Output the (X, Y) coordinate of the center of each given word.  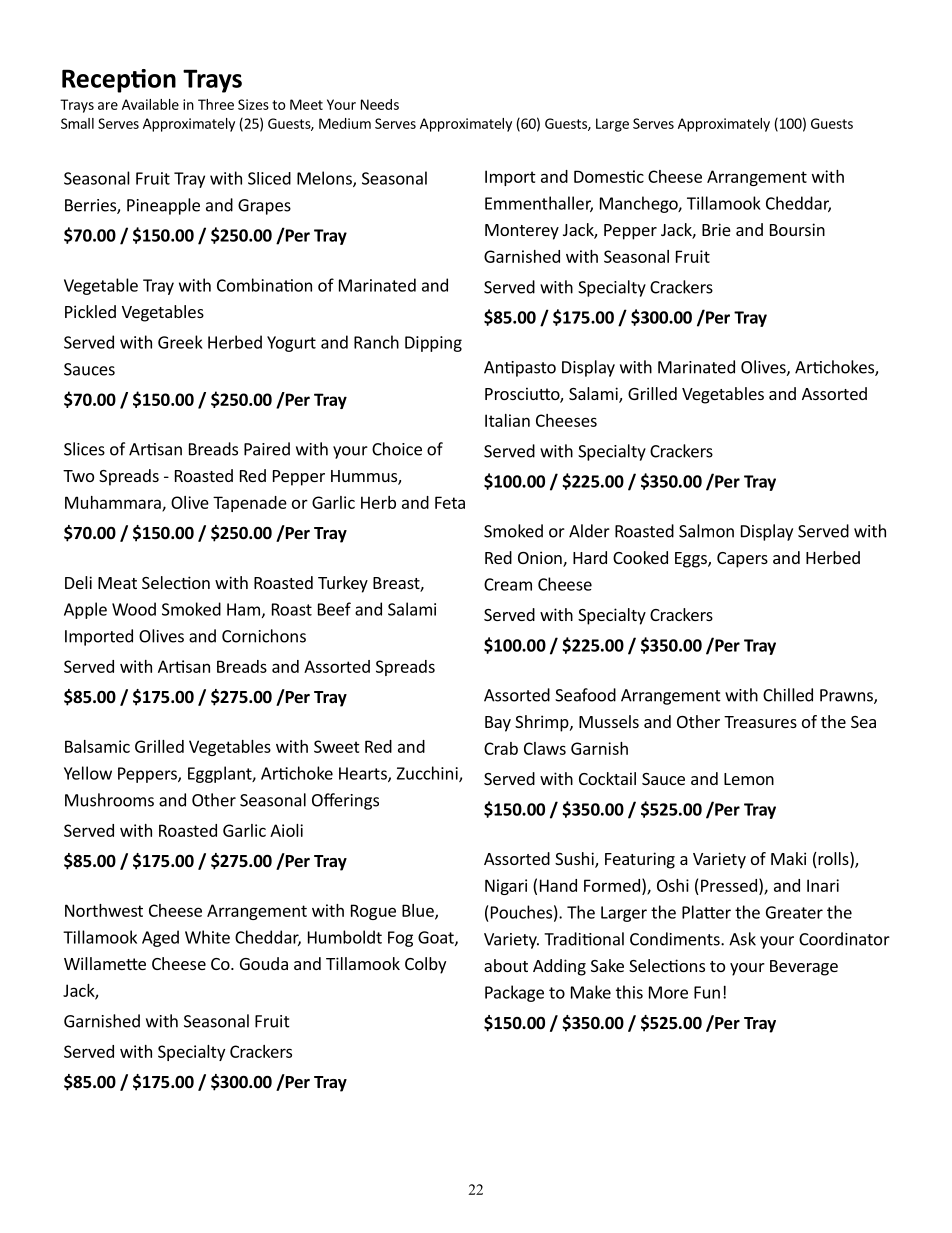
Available (150, 104)
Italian (507, 420)
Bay (498, 724)
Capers (742, 560)
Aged (160, 938)
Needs (380, 104)
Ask (742, 939)
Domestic (609, 176)
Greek (180, 342)
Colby (425, 965)
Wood (134, 609)
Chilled (788, 695)
